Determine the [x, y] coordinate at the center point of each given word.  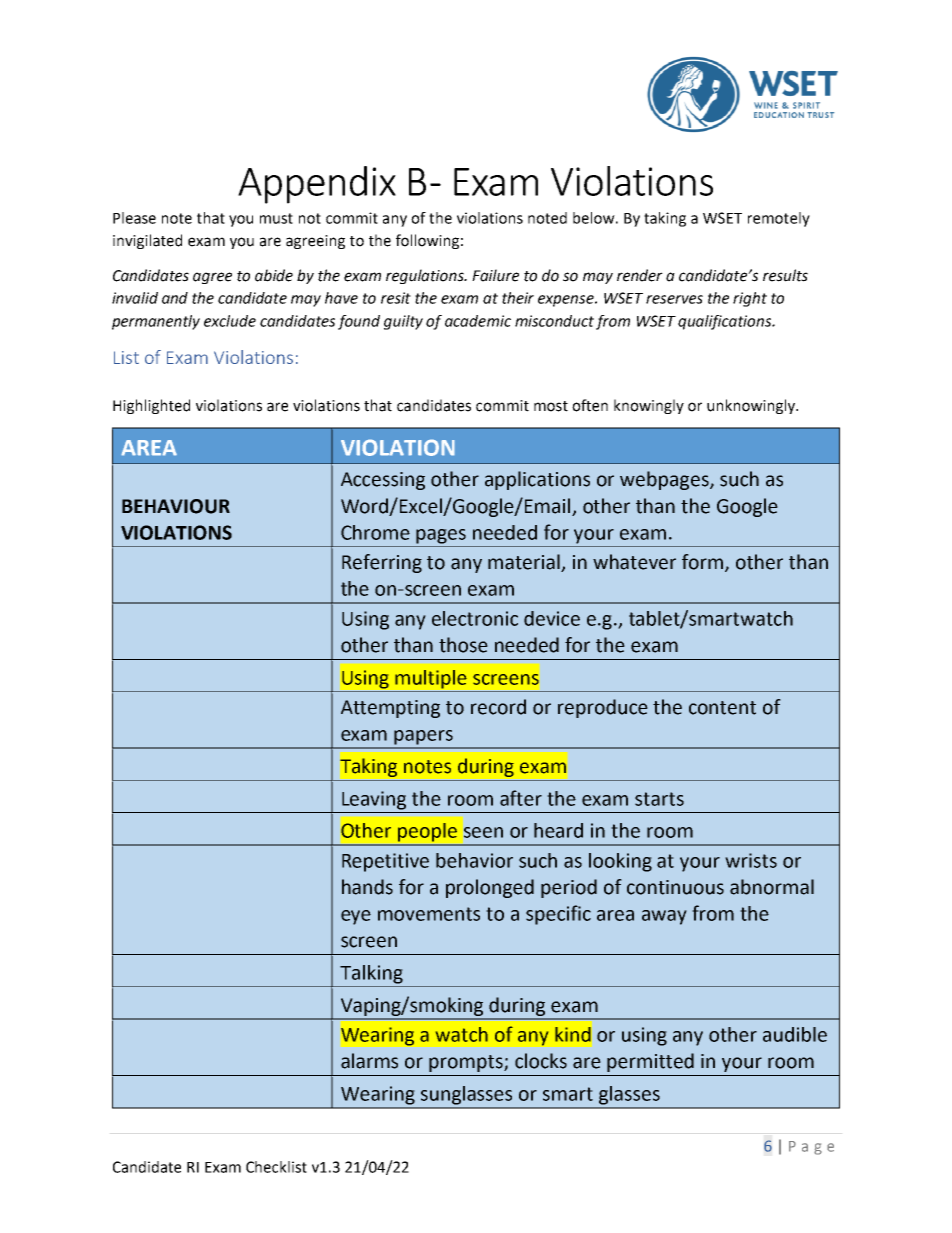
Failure [495, 275]
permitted [650, 1062]
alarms [369, 1061]
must [276, 218]
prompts [467, 1063]
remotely [779, 219]
